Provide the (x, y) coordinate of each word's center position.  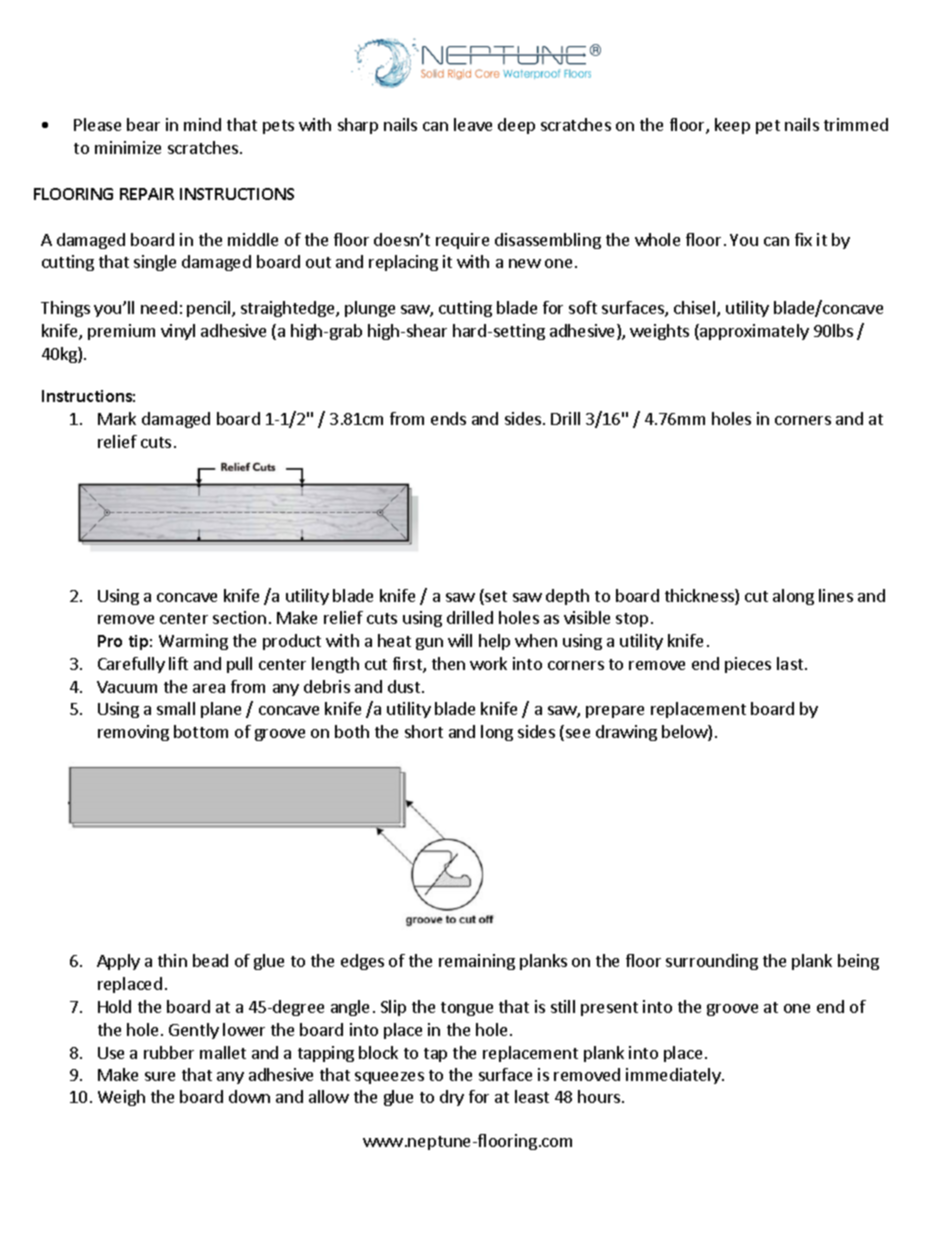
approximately (753, 332)
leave (473, 124)
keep (732, 126)
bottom (201, 731)
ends (448, 418)
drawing (626, 733)
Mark (117, 418)
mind (202, 124)
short (424, 731)
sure (160, 1076)
